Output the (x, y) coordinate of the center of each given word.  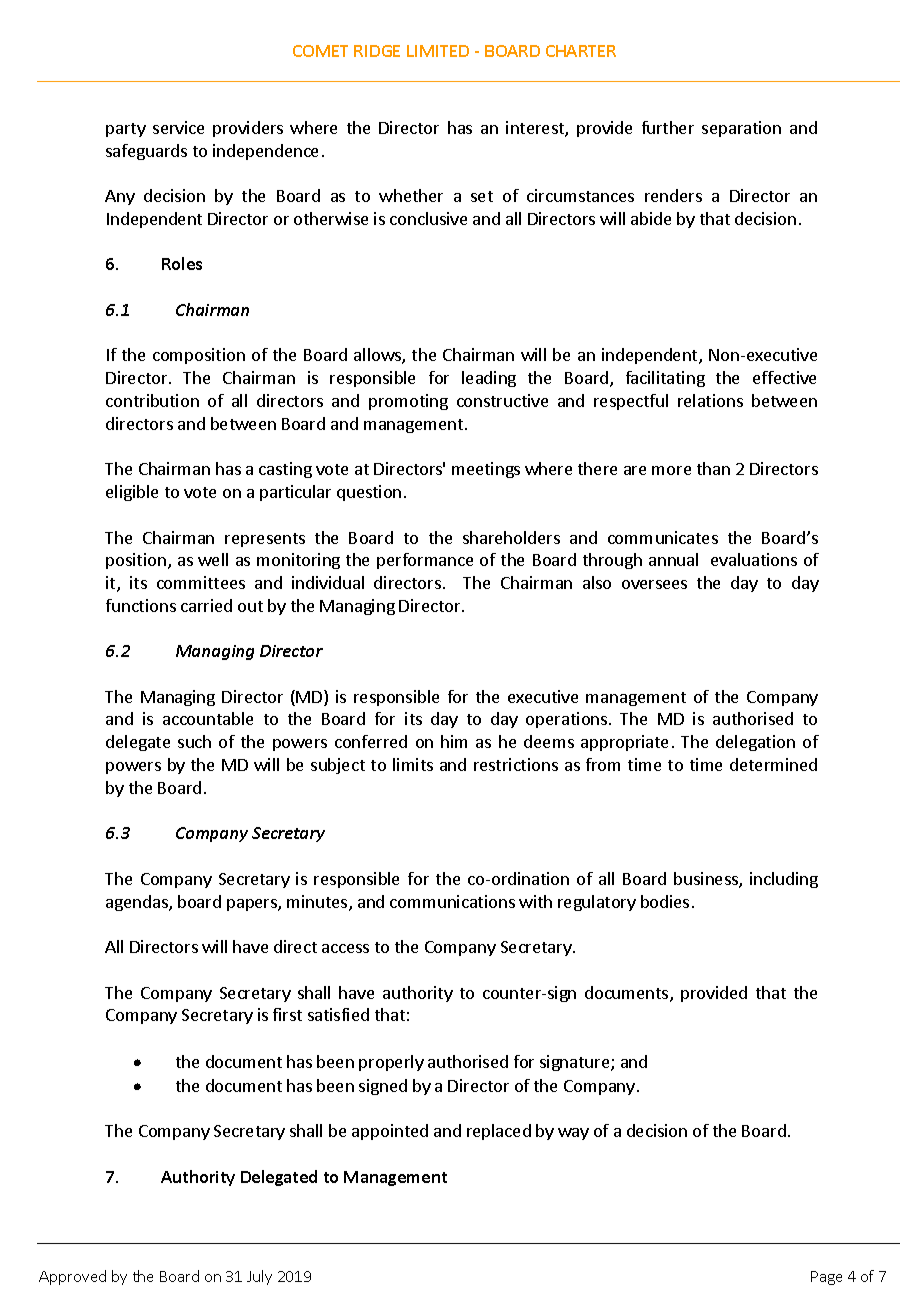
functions (141, 605)
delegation (755, 743)
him (454, 741)
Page (826, 1278)
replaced (499, 1132)
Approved (72, 1277)
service (178, 127)
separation (741, 129)
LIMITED (438, 51)
